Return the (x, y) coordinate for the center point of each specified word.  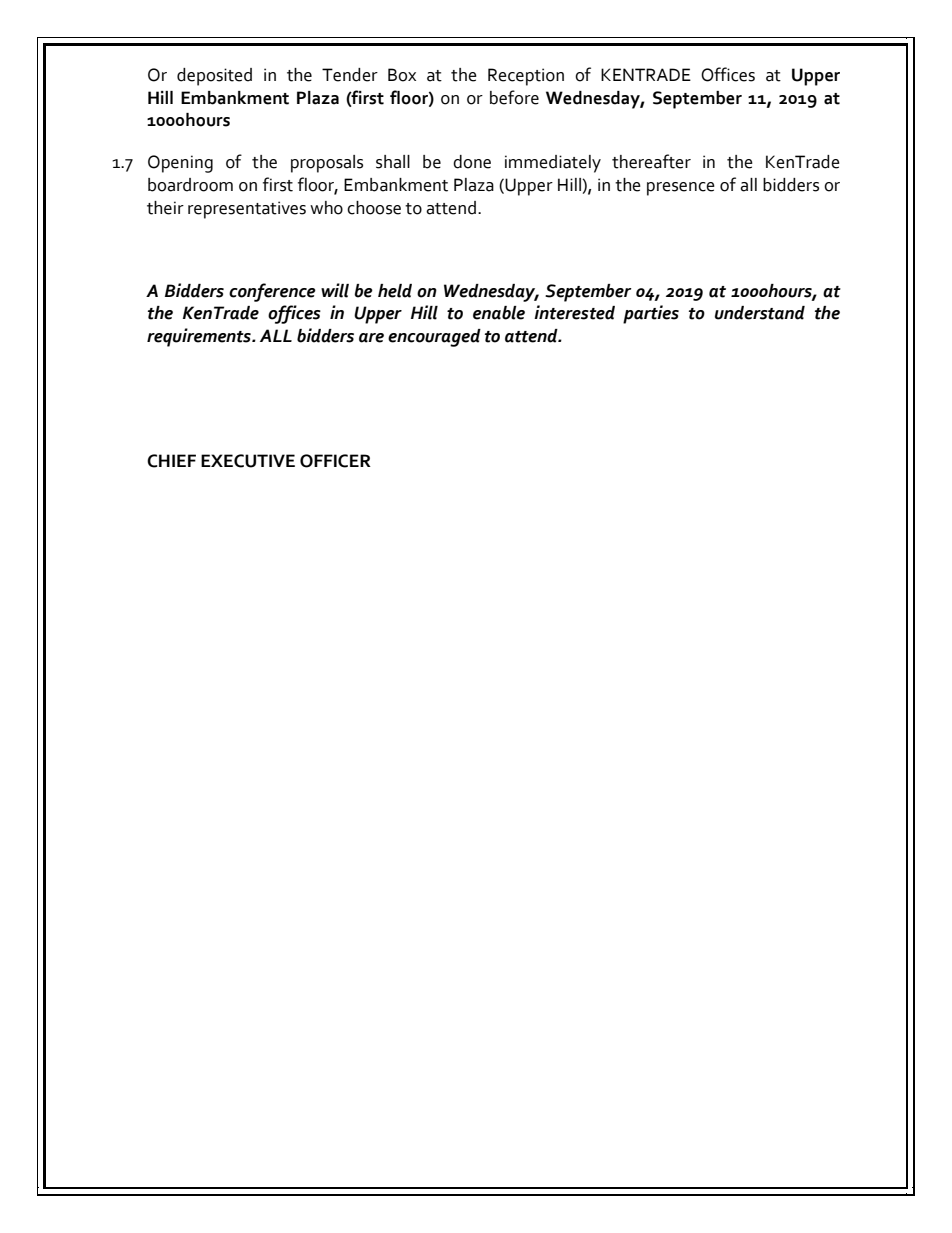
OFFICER (335, 461)
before (514, 97)
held (395, 291)
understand (760, 313)
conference (272, 292)
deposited (214, 77)
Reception (526, 77)
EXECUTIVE (248, 461)
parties (651, 314)
